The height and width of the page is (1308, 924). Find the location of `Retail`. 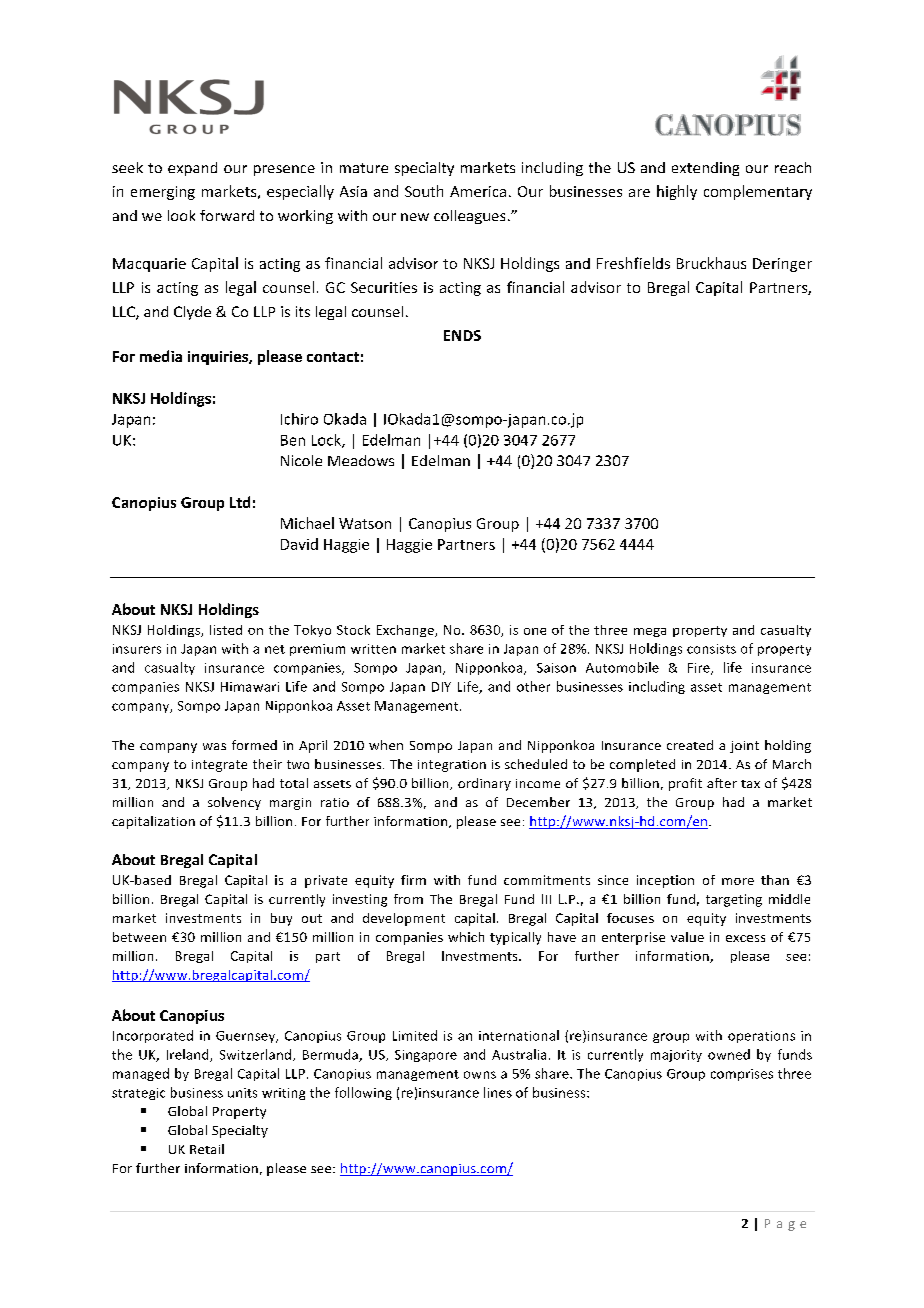

Retail is located at coordinates (207, 1149).
